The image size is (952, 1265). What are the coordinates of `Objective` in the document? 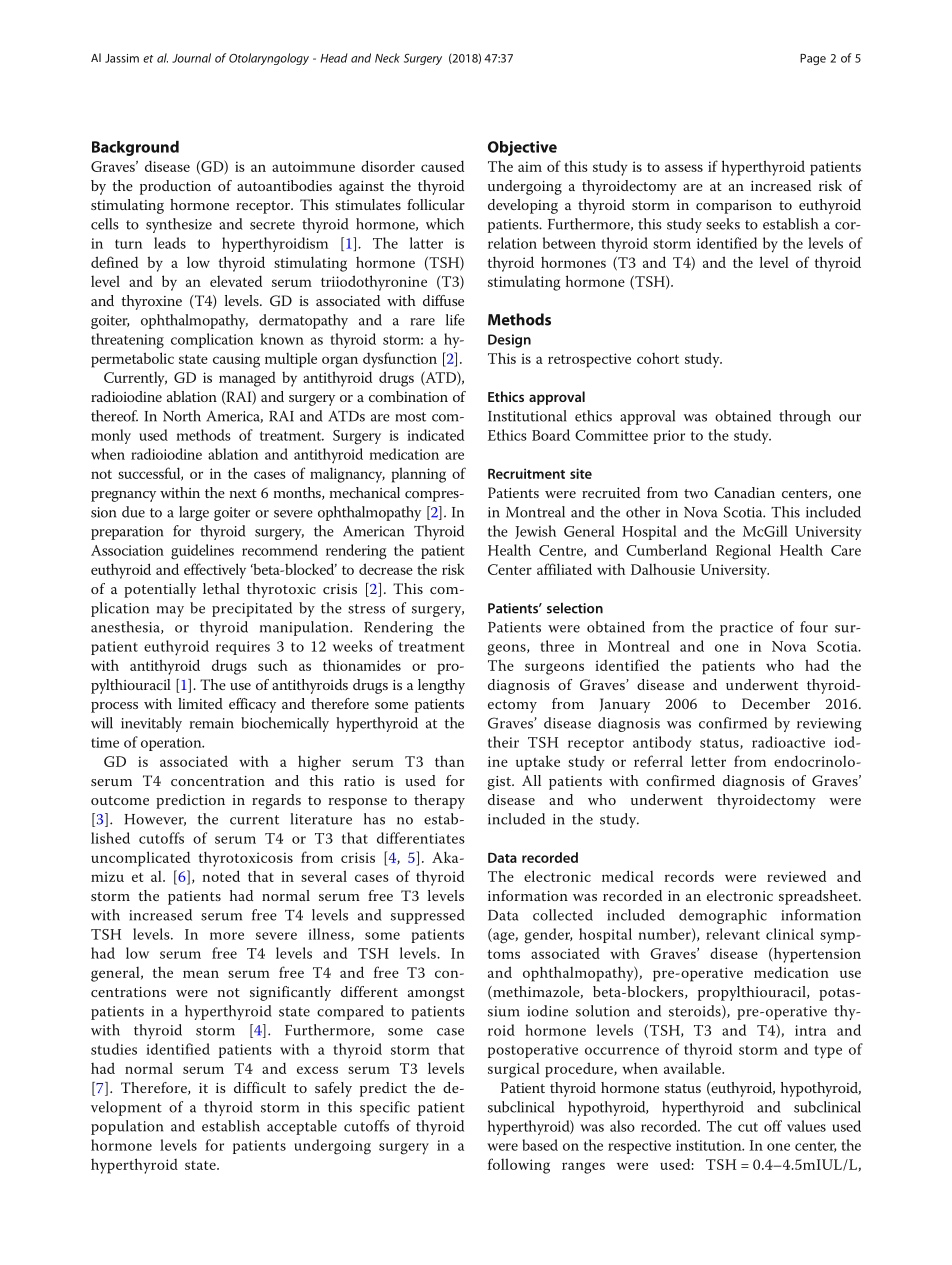 It's located at (522, 148).
